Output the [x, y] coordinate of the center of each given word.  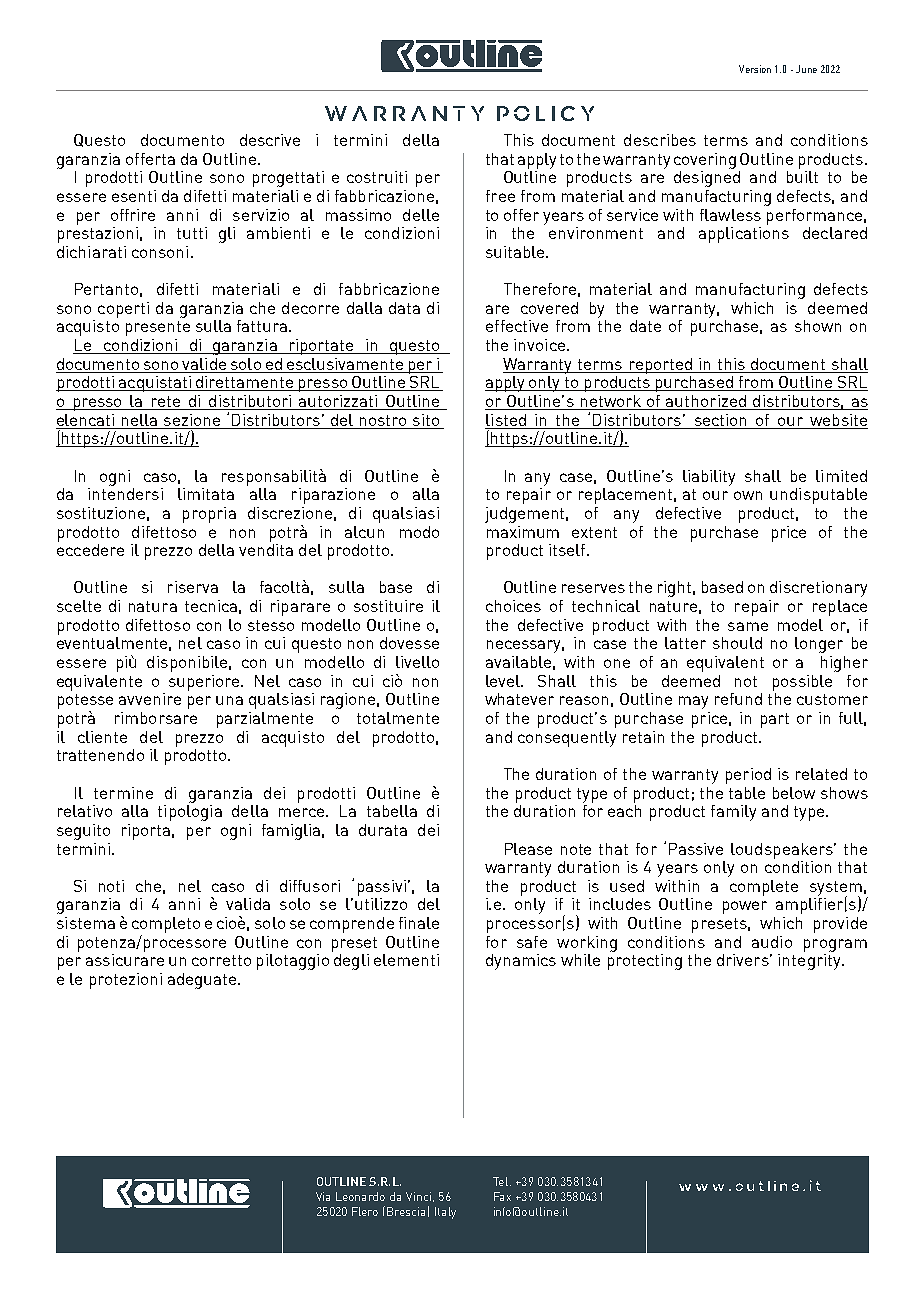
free [500, 196]
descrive [270, 140]
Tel [502, 1181]
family [733, 813]
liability [709, 478]
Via [323, 1196]
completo [166, 925]
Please [528, 849]
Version [755, 69]
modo [419, 532]
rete [166, 403]
